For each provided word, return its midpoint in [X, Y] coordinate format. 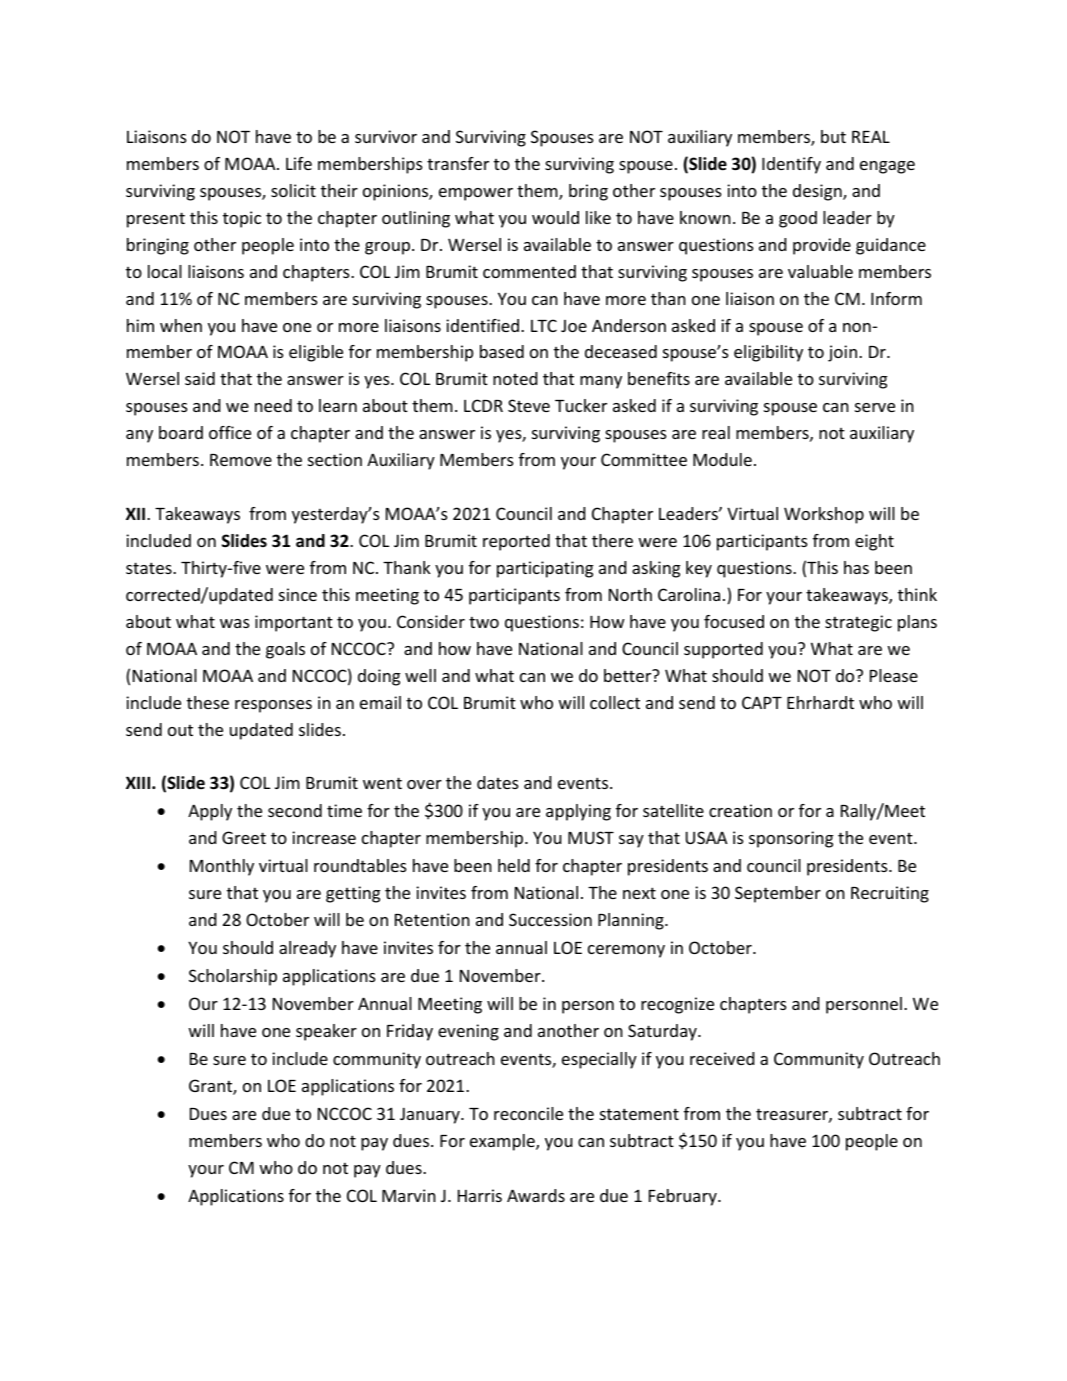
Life [299, 163]
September [778, 894]
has [856, 567]
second [295, 810]
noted [515, 378]
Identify [791, 165]
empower [476, 194]
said [200, 378]
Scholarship [233, 977]
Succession [550, 919]
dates [498, 782]
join [844, 353]
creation [740, 810]
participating [545, 569]
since [298, 594]
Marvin [409, 1195]
